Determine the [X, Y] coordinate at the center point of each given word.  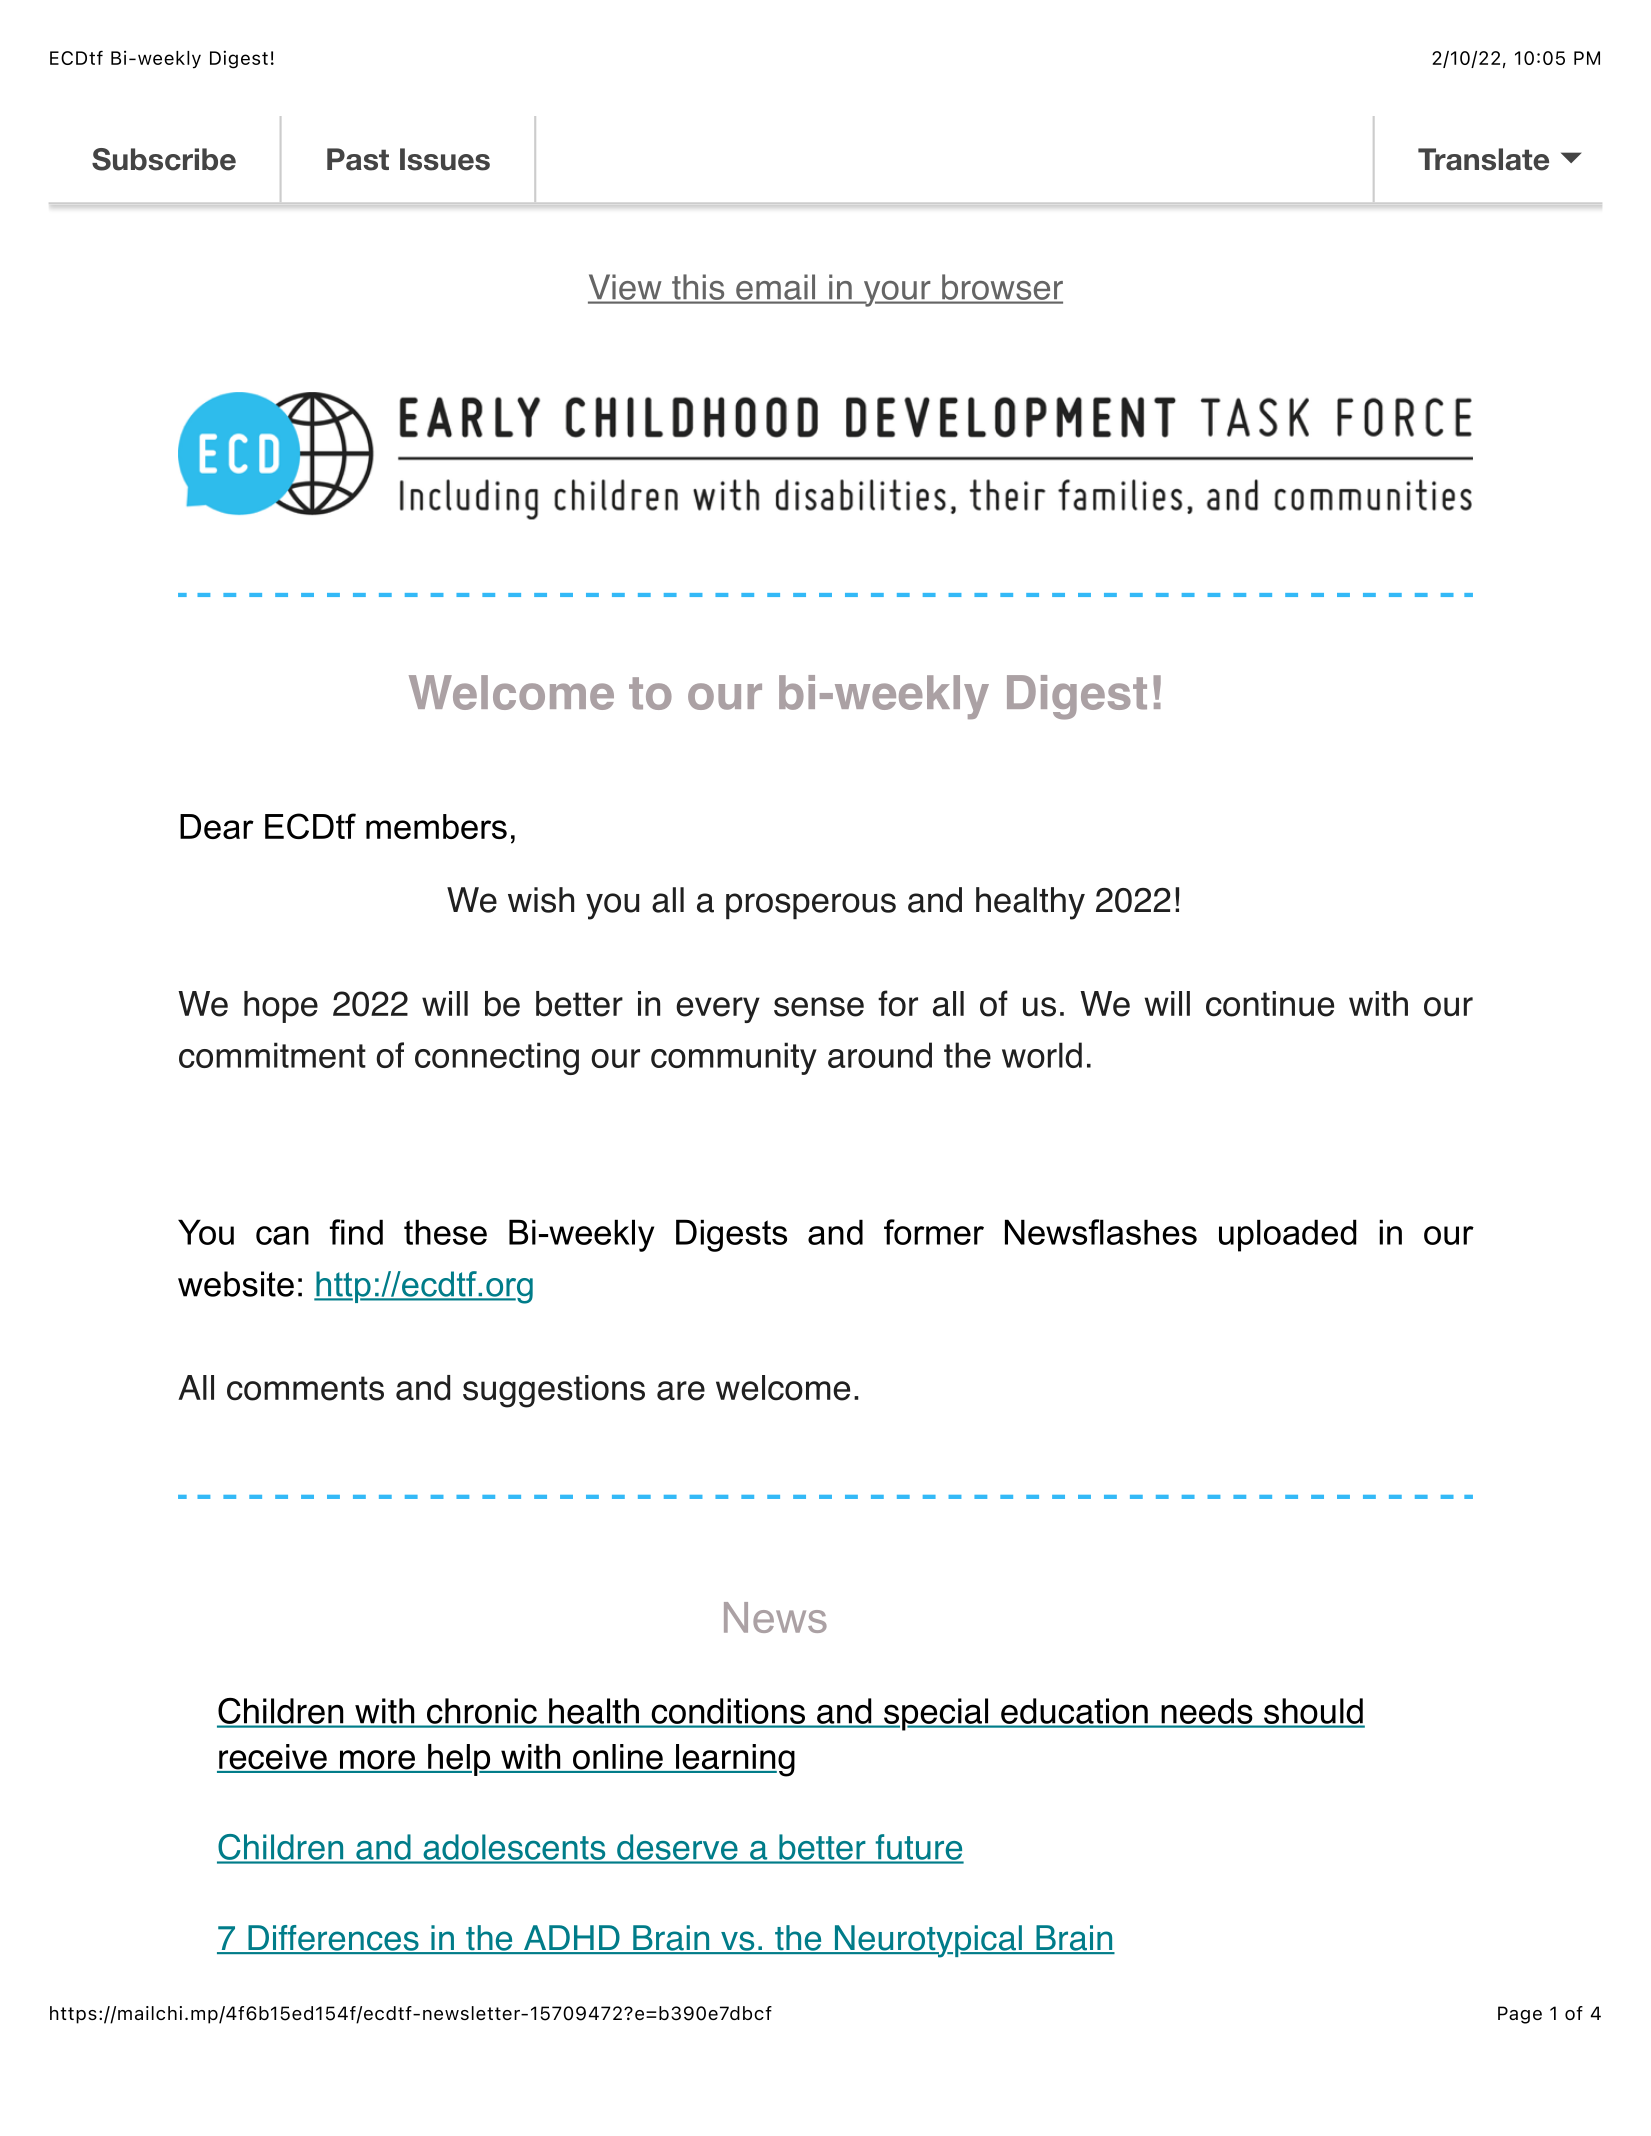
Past [358, 159]
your [897, 294]
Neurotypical [928, 1941]
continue [1270, 1004]
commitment [272, 1055]
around [880, 1055]
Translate [1483, 159]
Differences [333, 1939]
